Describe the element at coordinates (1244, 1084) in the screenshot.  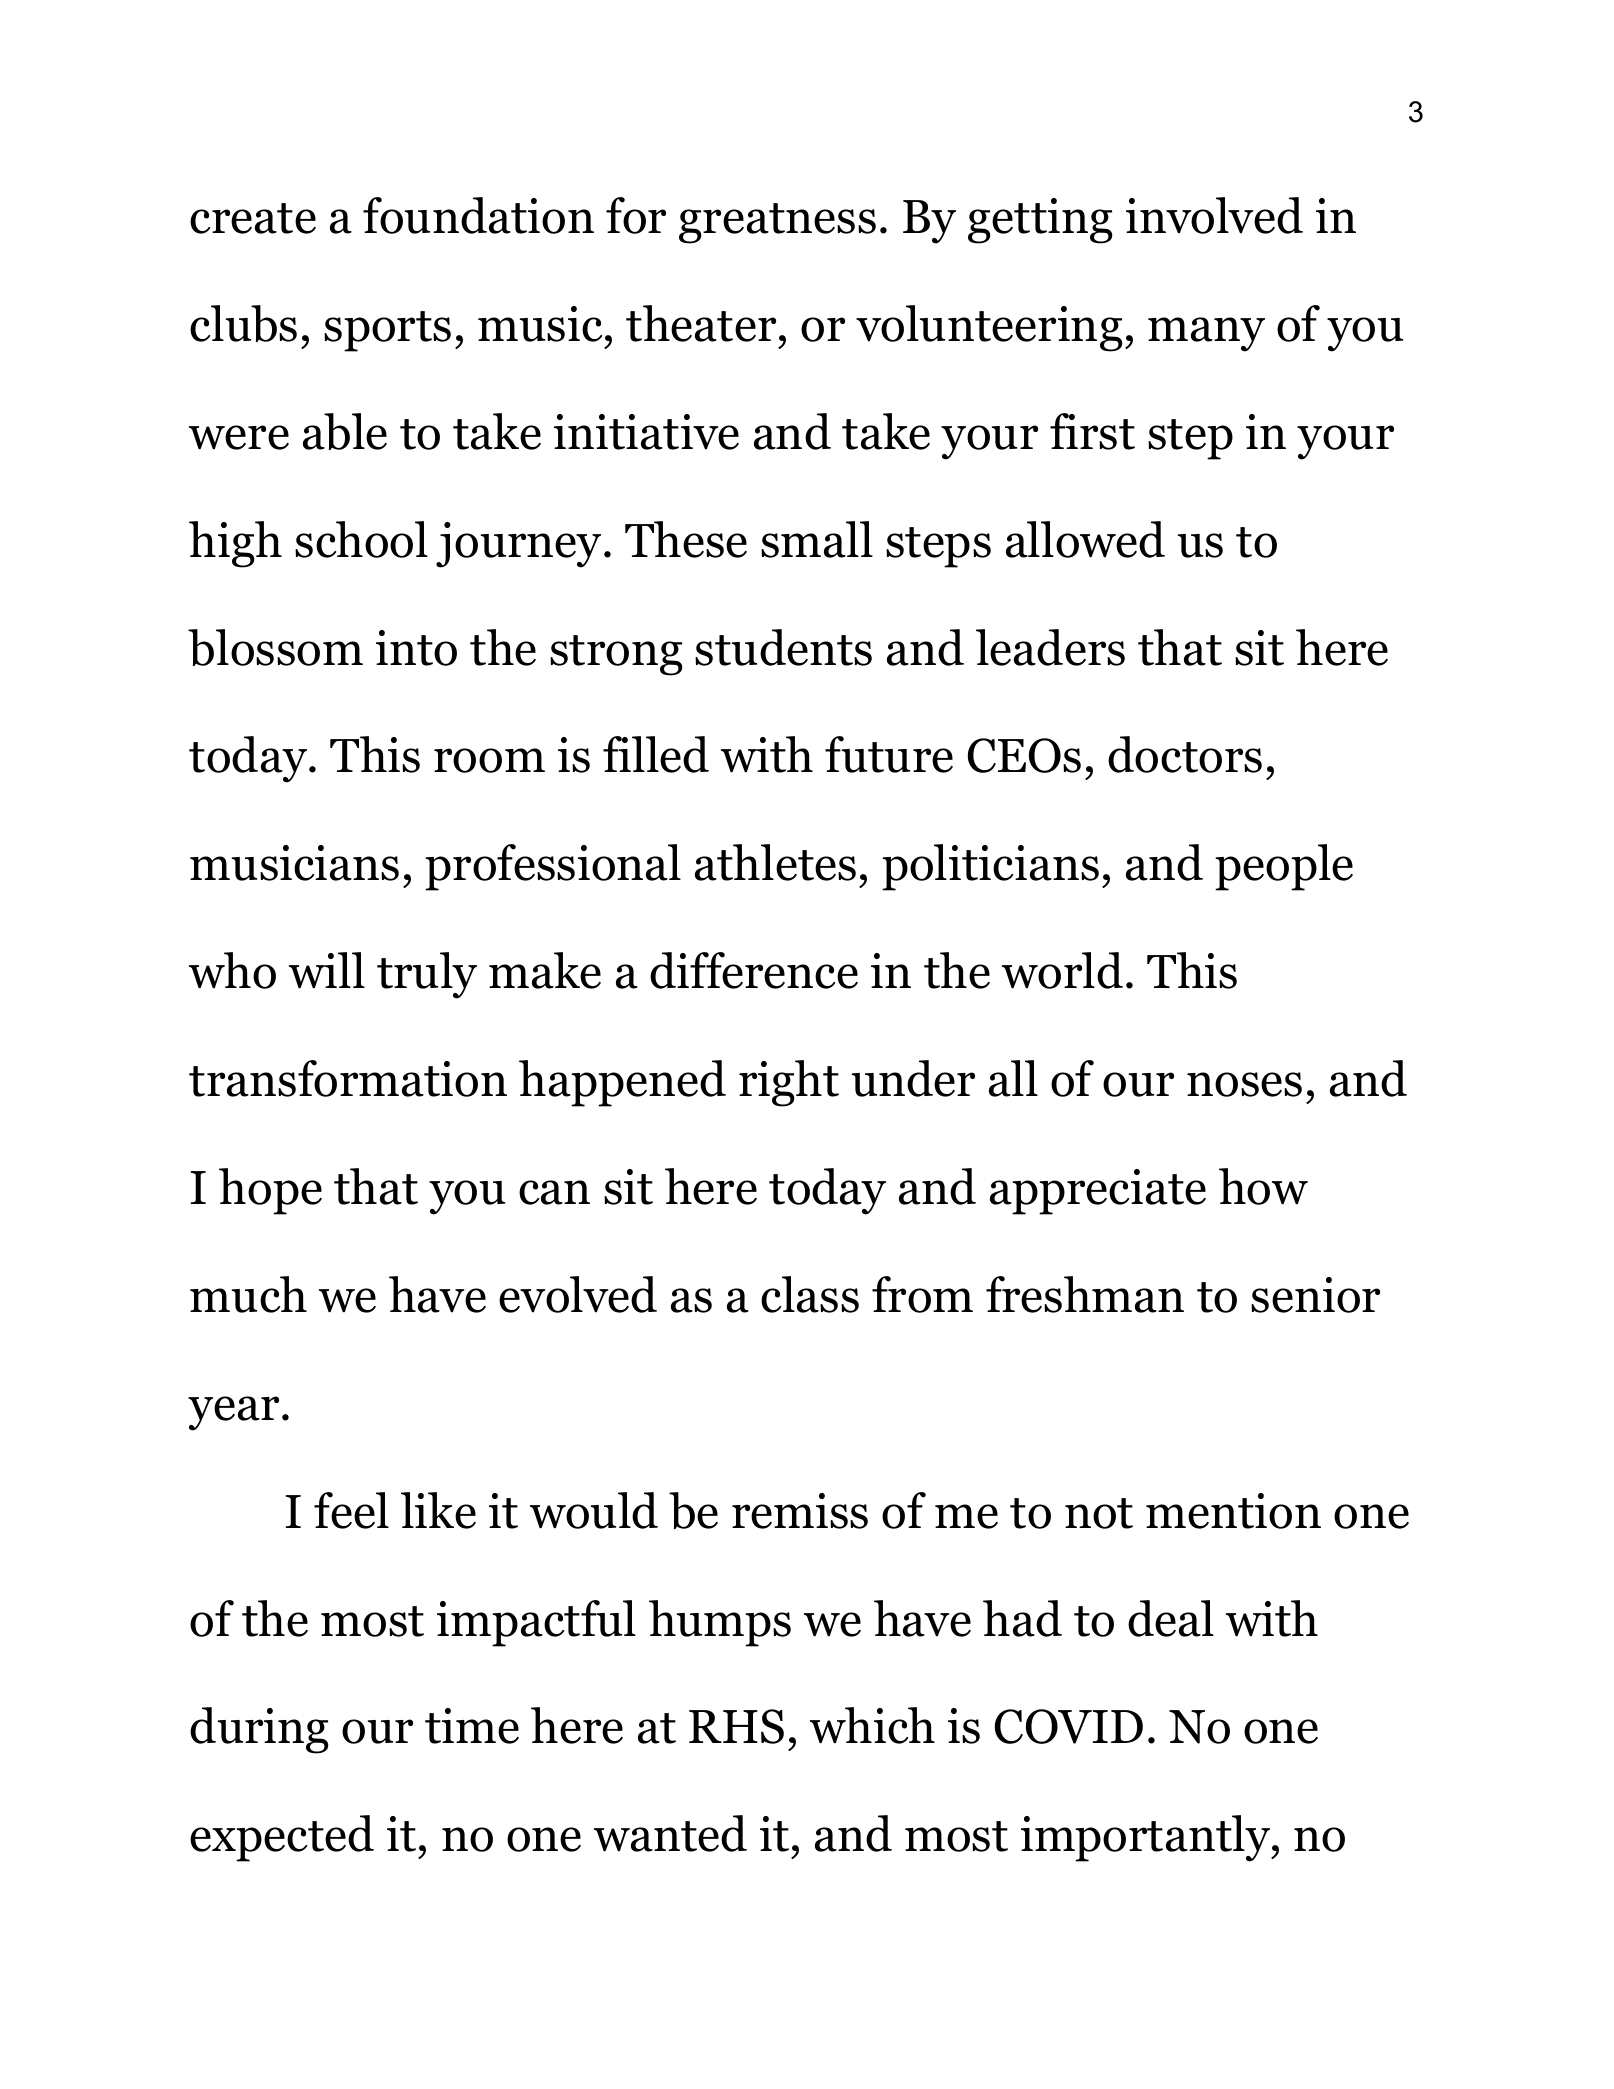
I see `noses` at that location.
